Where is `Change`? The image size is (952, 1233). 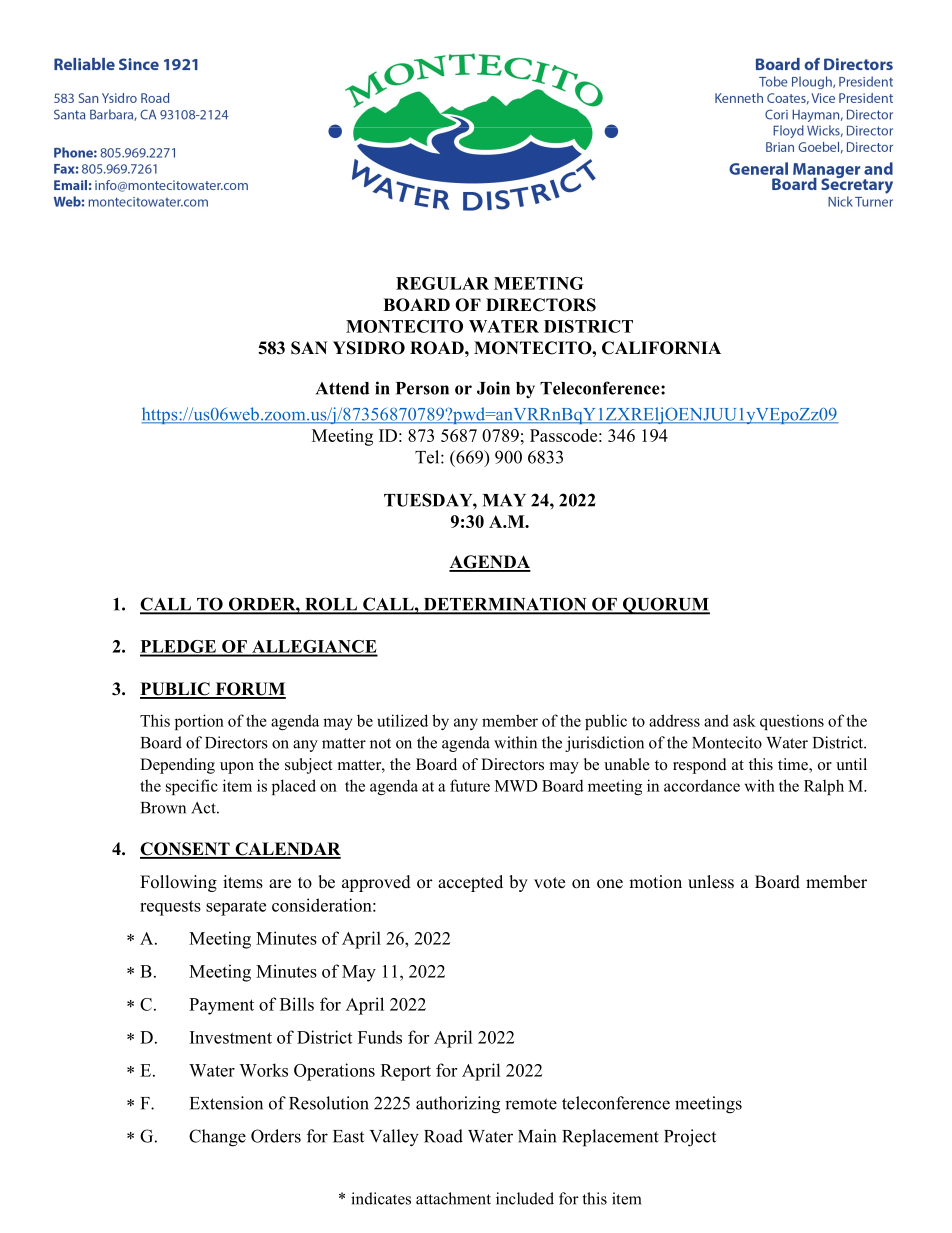 Change is located at coordinates (217, 1138).
